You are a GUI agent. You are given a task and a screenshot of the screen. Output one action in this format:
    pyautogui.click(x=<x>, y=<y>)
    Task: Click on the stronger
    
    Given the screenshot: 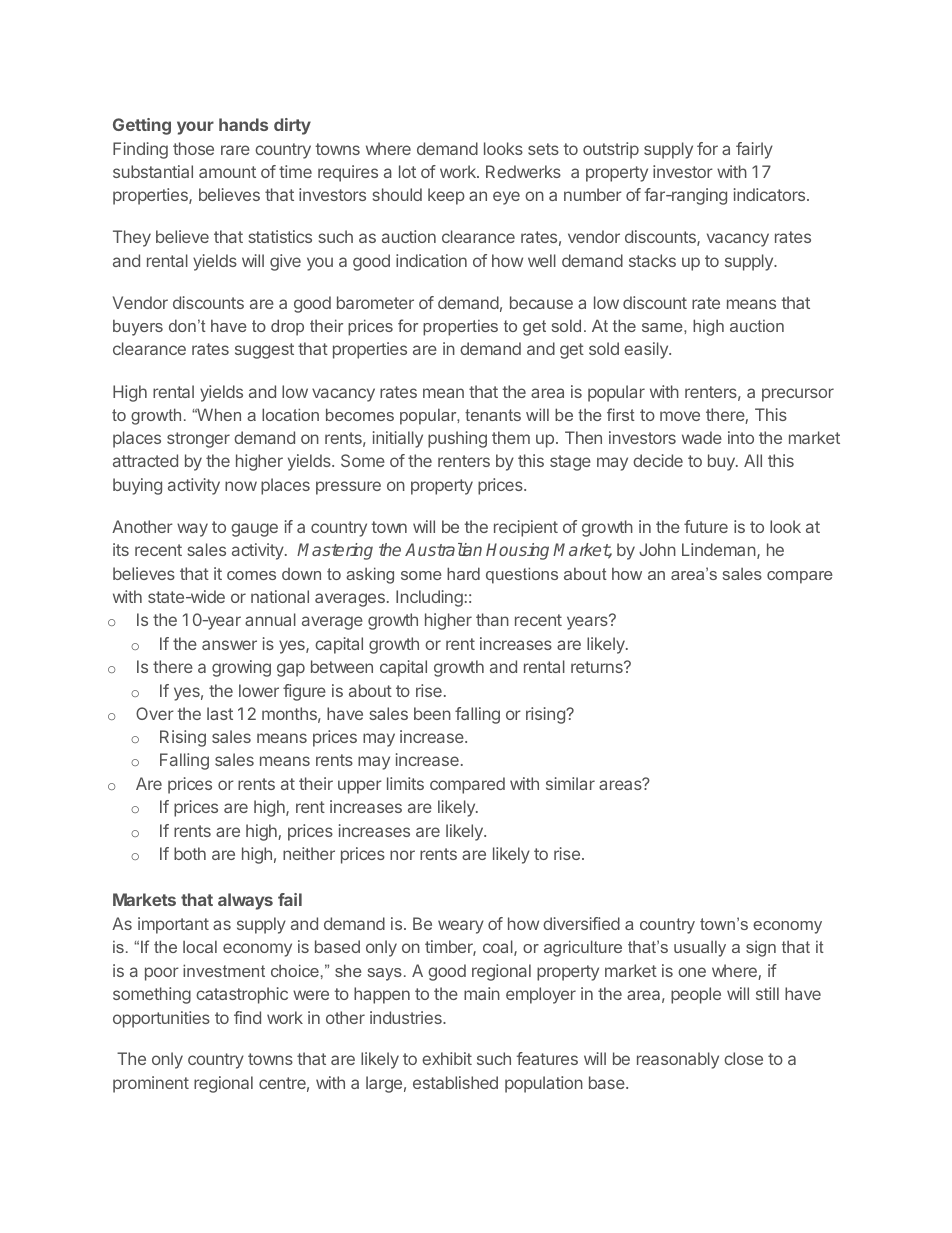 What is the action you would take?
    pyautogui.click(x=198, y=440)
